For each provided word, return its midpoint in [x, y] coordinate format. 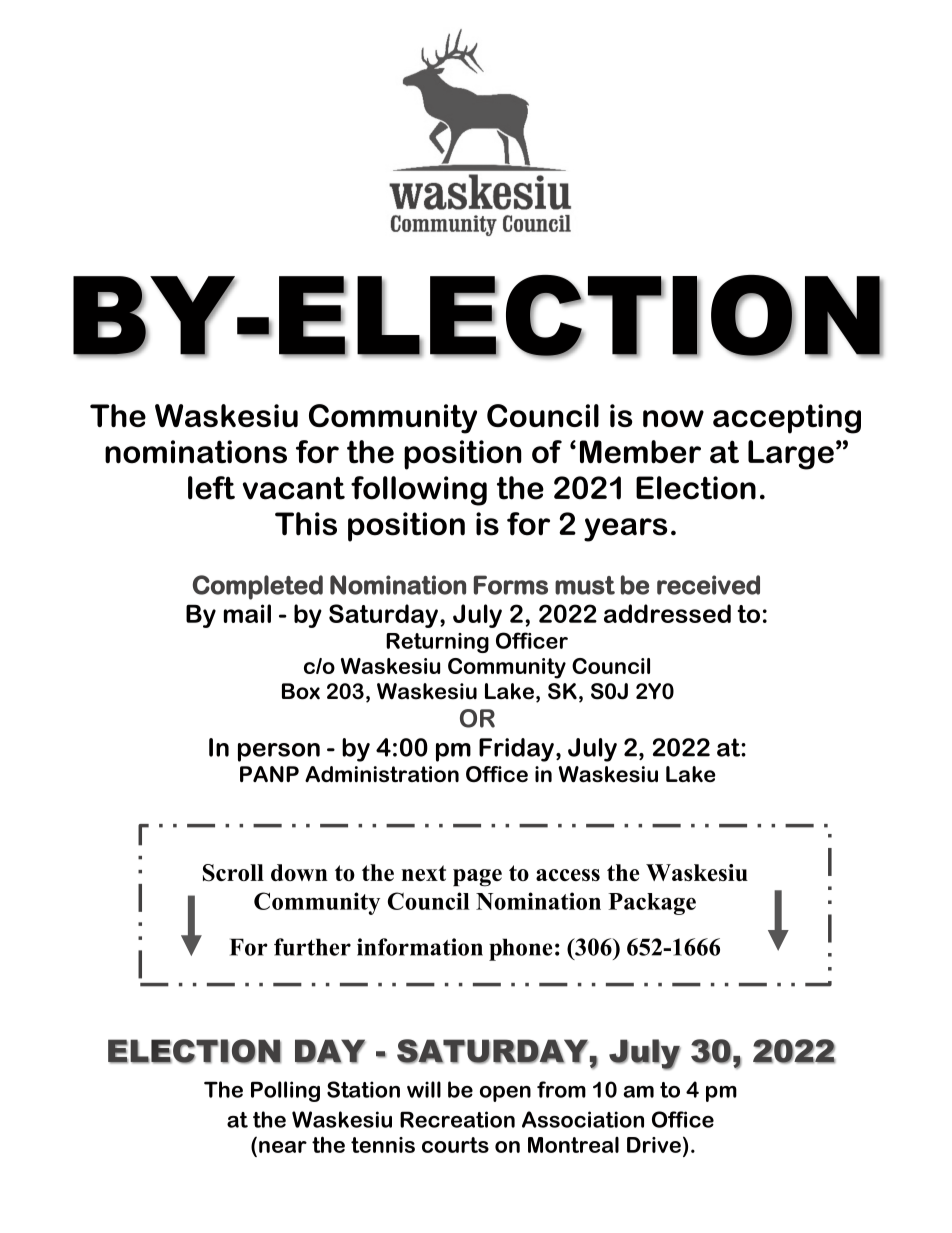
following [419, 491]
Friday [516, 750]
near [283, 1147]
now [673, 418]
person [279, 752]
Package [652, 904]
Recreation [457, 1119]
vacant [294, 488]
